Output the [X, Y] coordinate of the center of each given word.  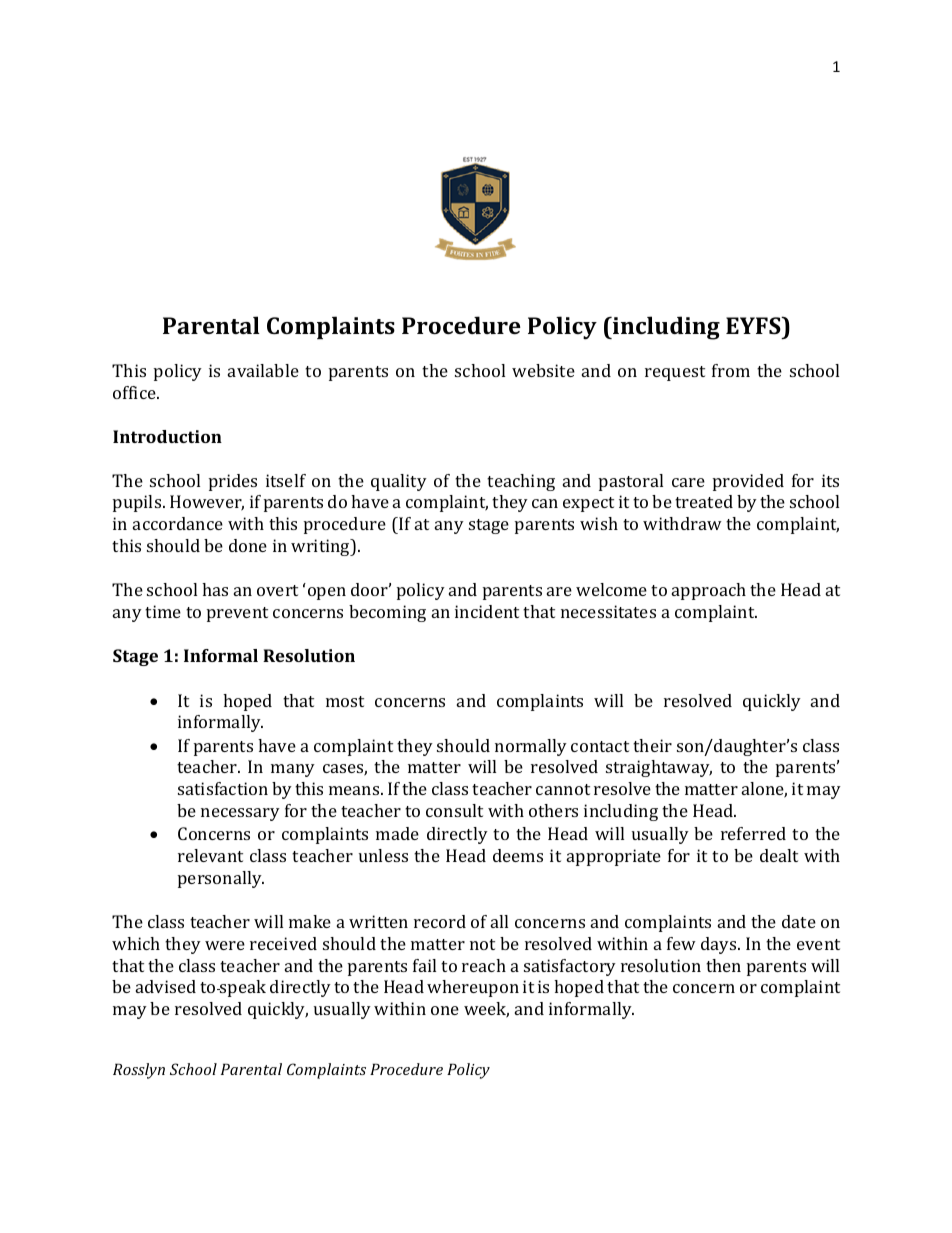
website [543, 370]
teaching [521, 482]
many [293, 770]
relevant [210, 855]
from [731, 370]
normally [531, 747]
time [163, 611]
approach [709, 591]
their [652, 745]
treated [704, 501]
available [263, 370]
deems [518, 855]
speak [242, 988]
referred [753, 833]
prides [233, 482]
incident [487, 611]
